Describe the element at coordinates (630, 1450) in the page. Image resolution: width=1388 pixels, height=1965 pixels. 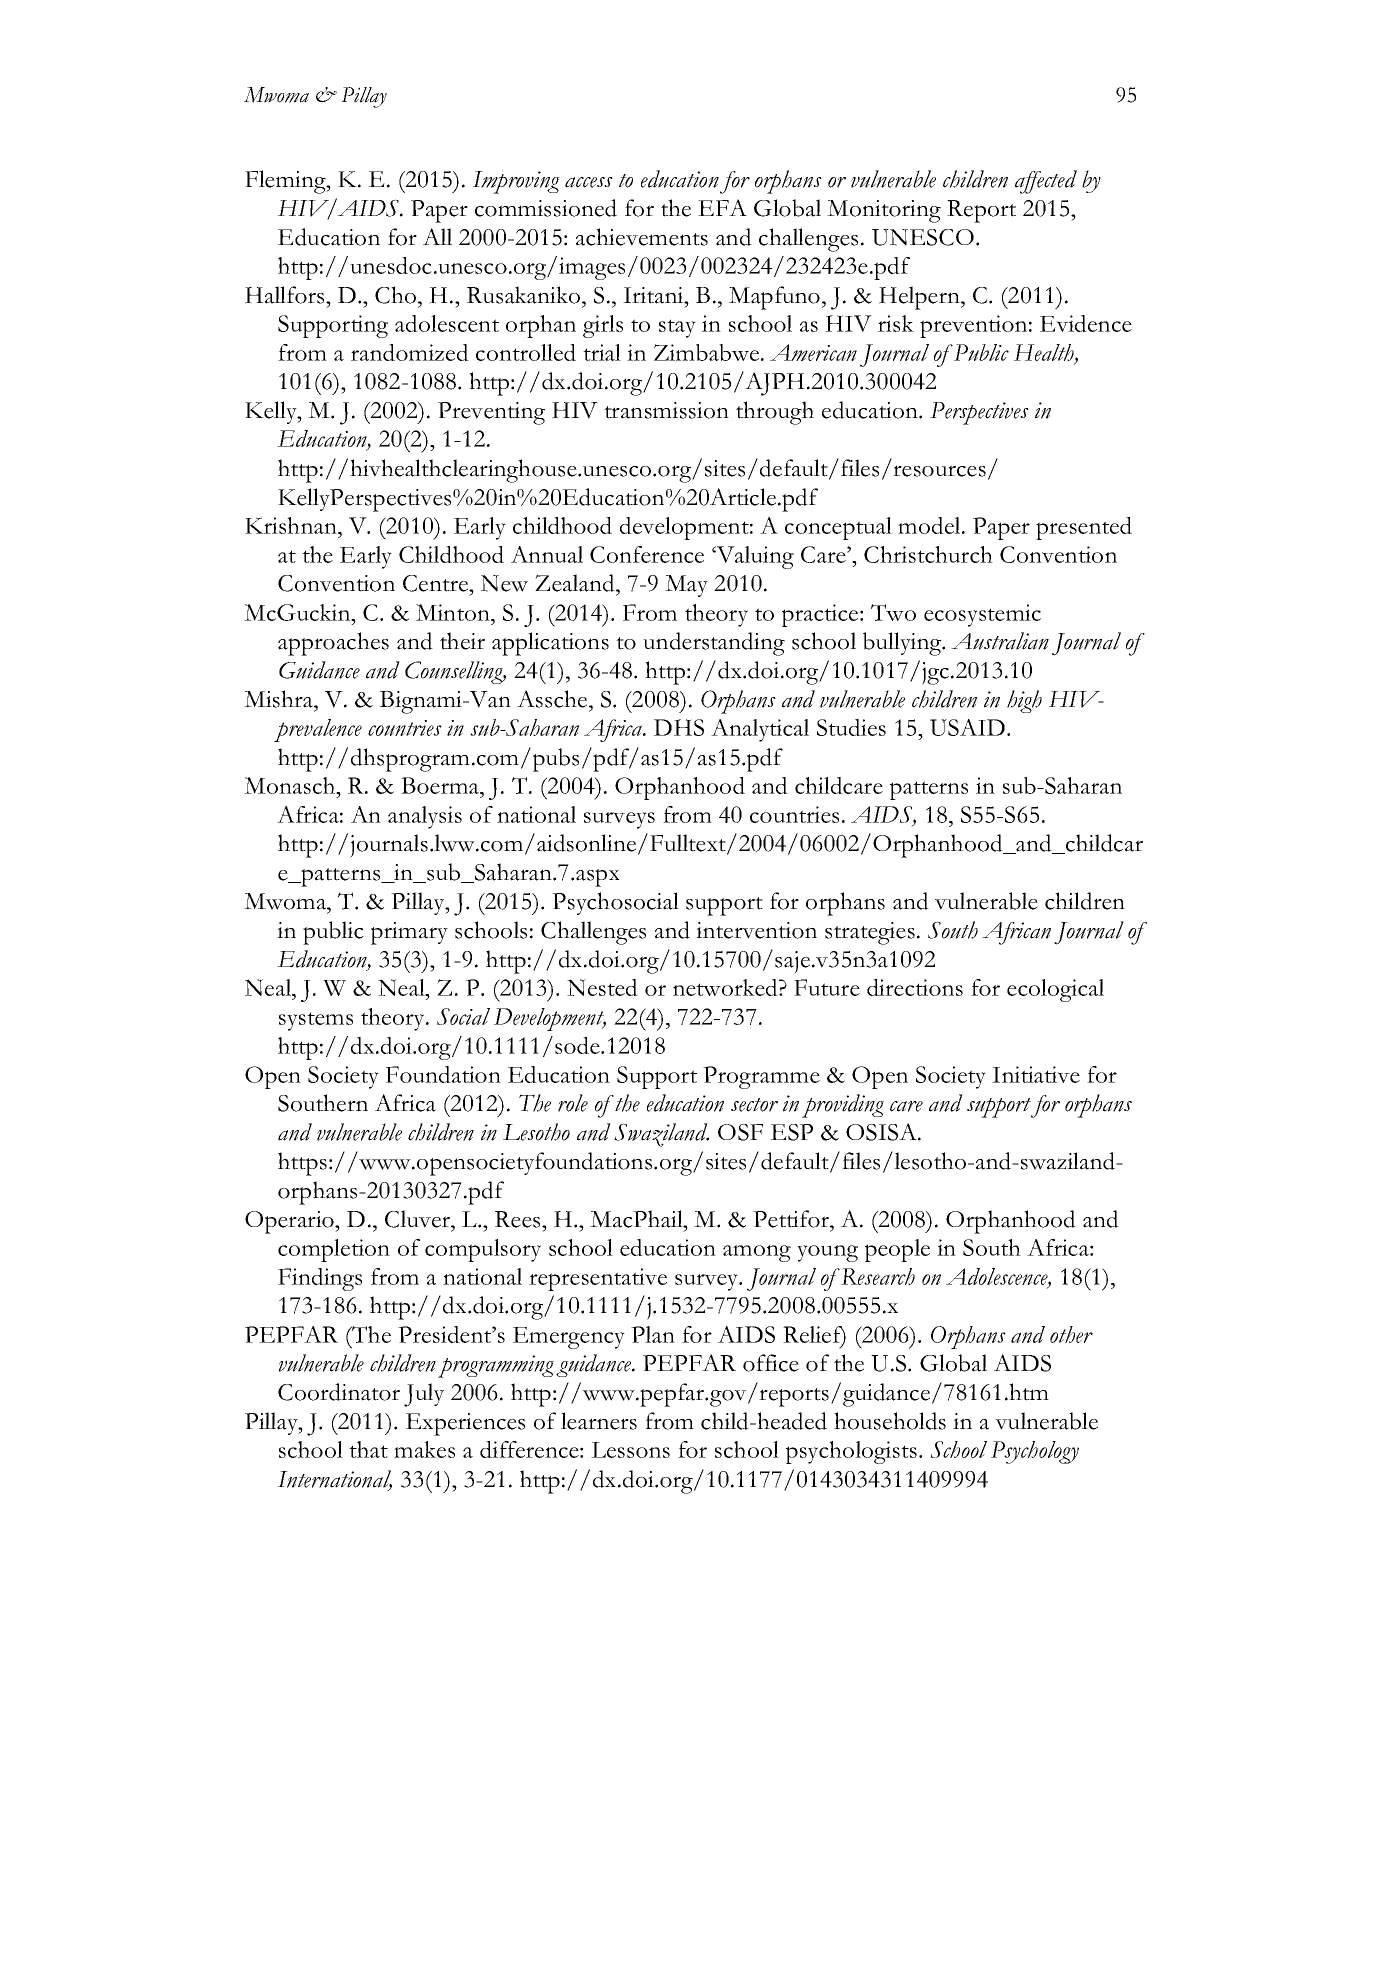
I see `Lessons` at that location.
